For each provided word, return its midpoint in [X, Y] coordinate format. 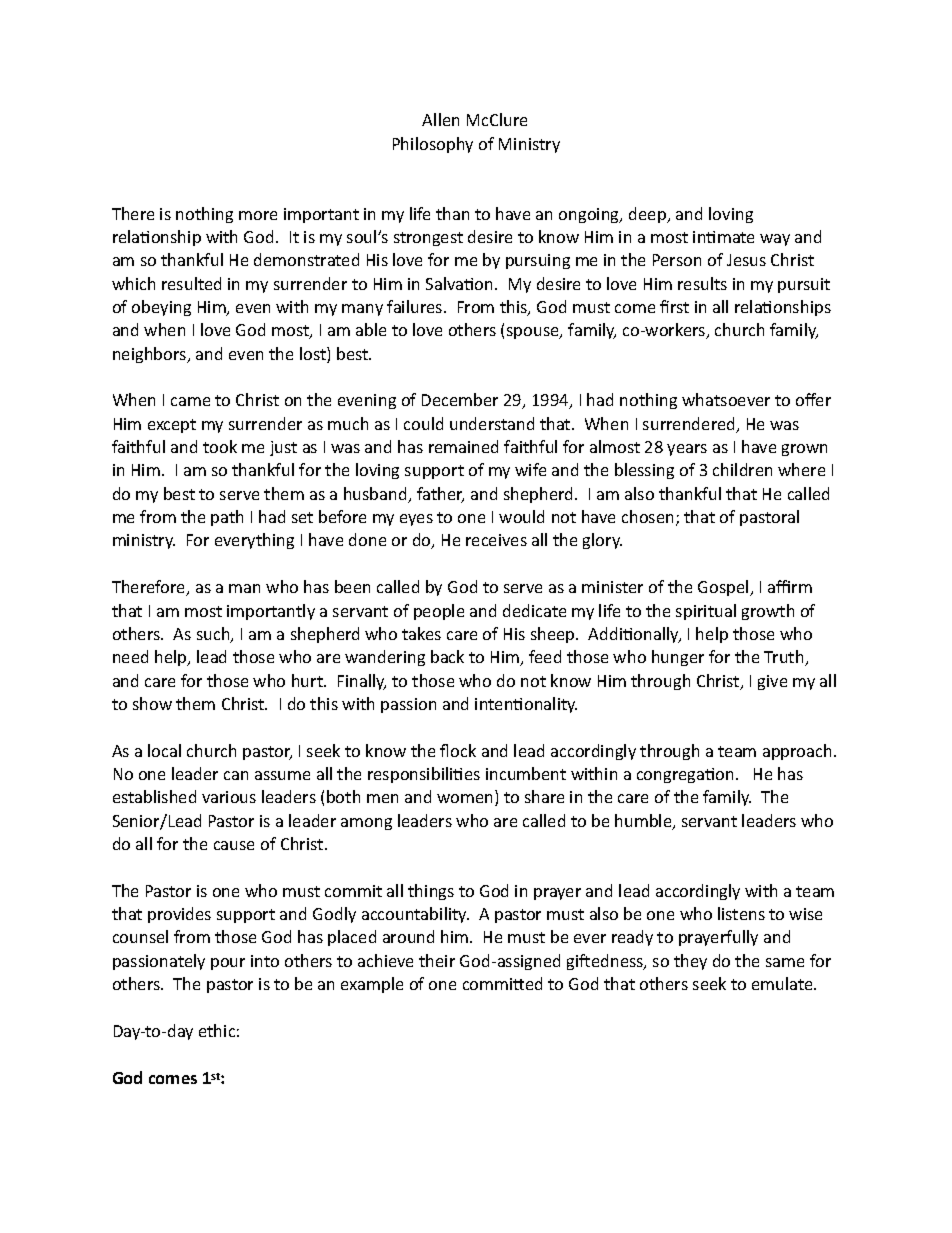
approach [797, 752]
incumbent [526, 773]
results [702, 283]
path [227, 518]
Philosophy [433, 145]
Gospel [724, 588]
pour [228, 964]
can [236, 775]
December [460, 399]
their [437, 960]
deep [649, 215]
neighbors [151, 355]
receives [496, 540]
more [258, 215]
